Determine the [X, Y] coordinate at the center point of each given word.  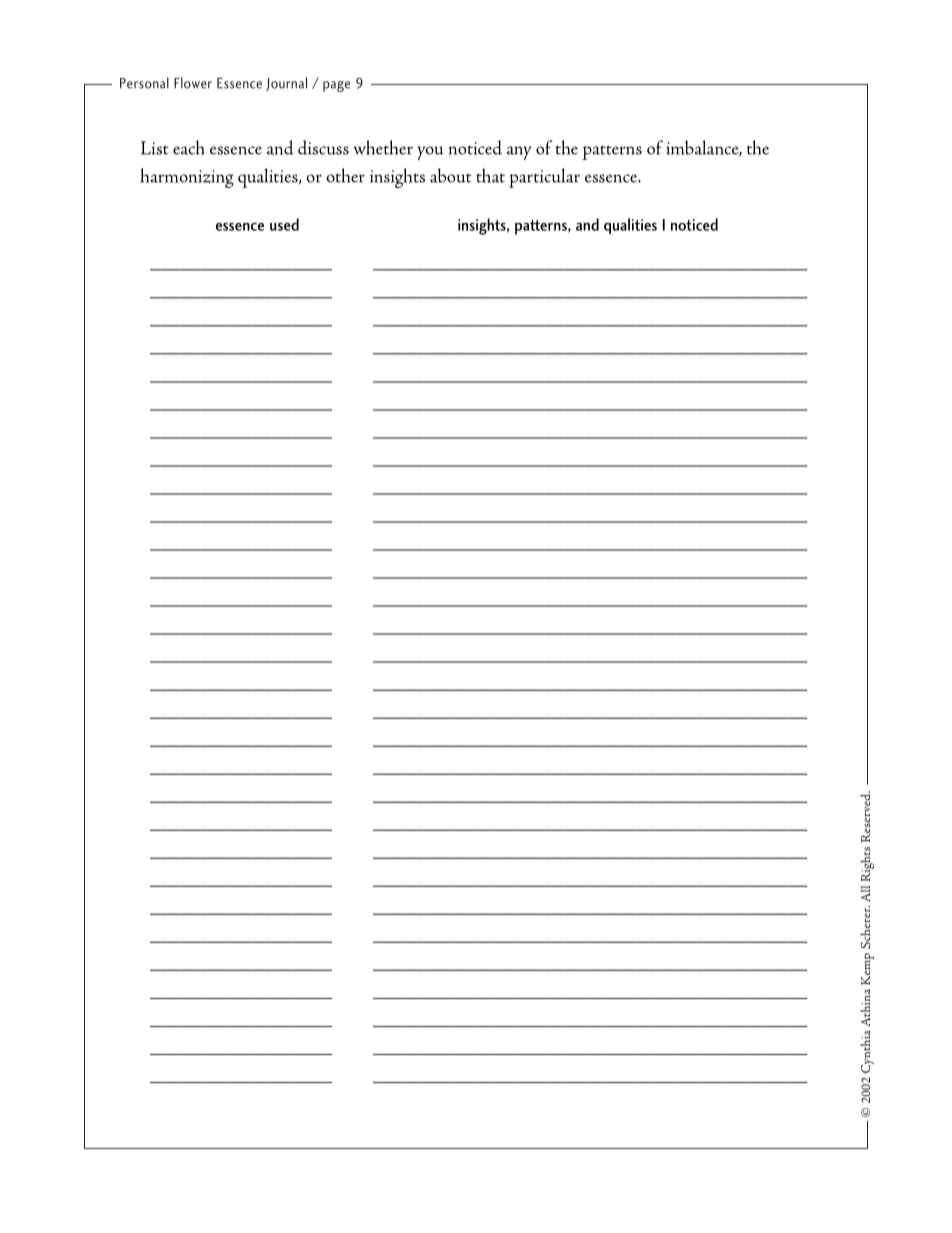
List [154, 148]
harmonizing [187, 178]
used [284, 224]
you [431, 153]
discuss [323, 147]
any [519, 153]
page [336, 86]
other [345, 175]
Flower [193, 83]
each [188, 147]
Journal [286, 84]
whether [383, 147]
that [490, 175]
